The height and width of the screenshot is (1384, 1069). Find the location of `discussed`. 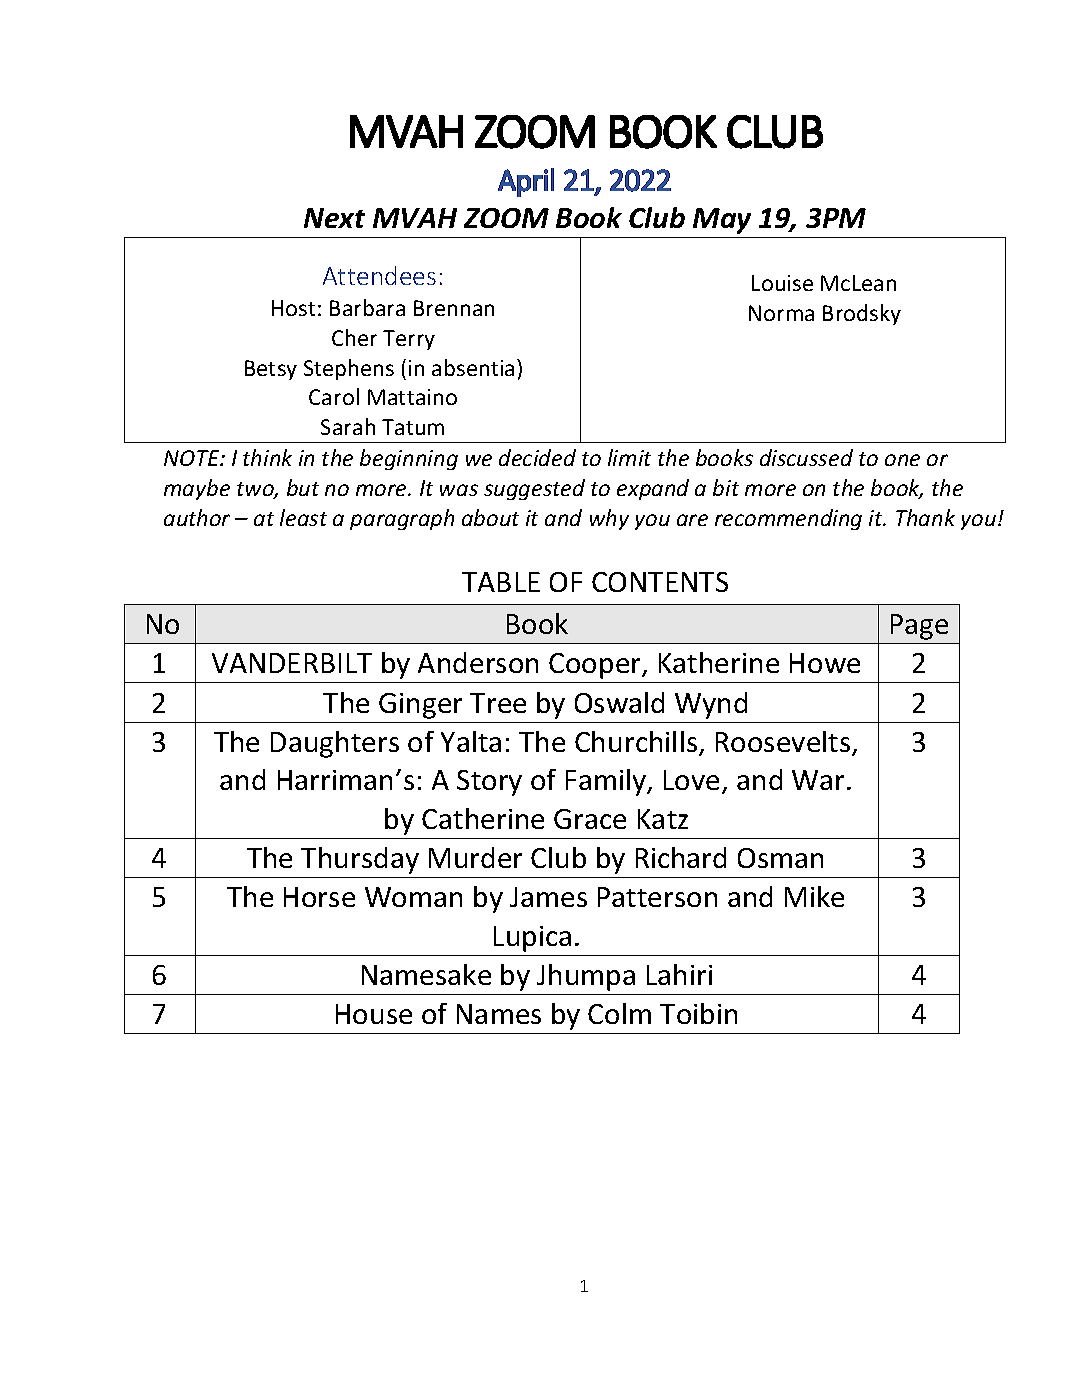

discussed is located at coordinates (806, 457).
